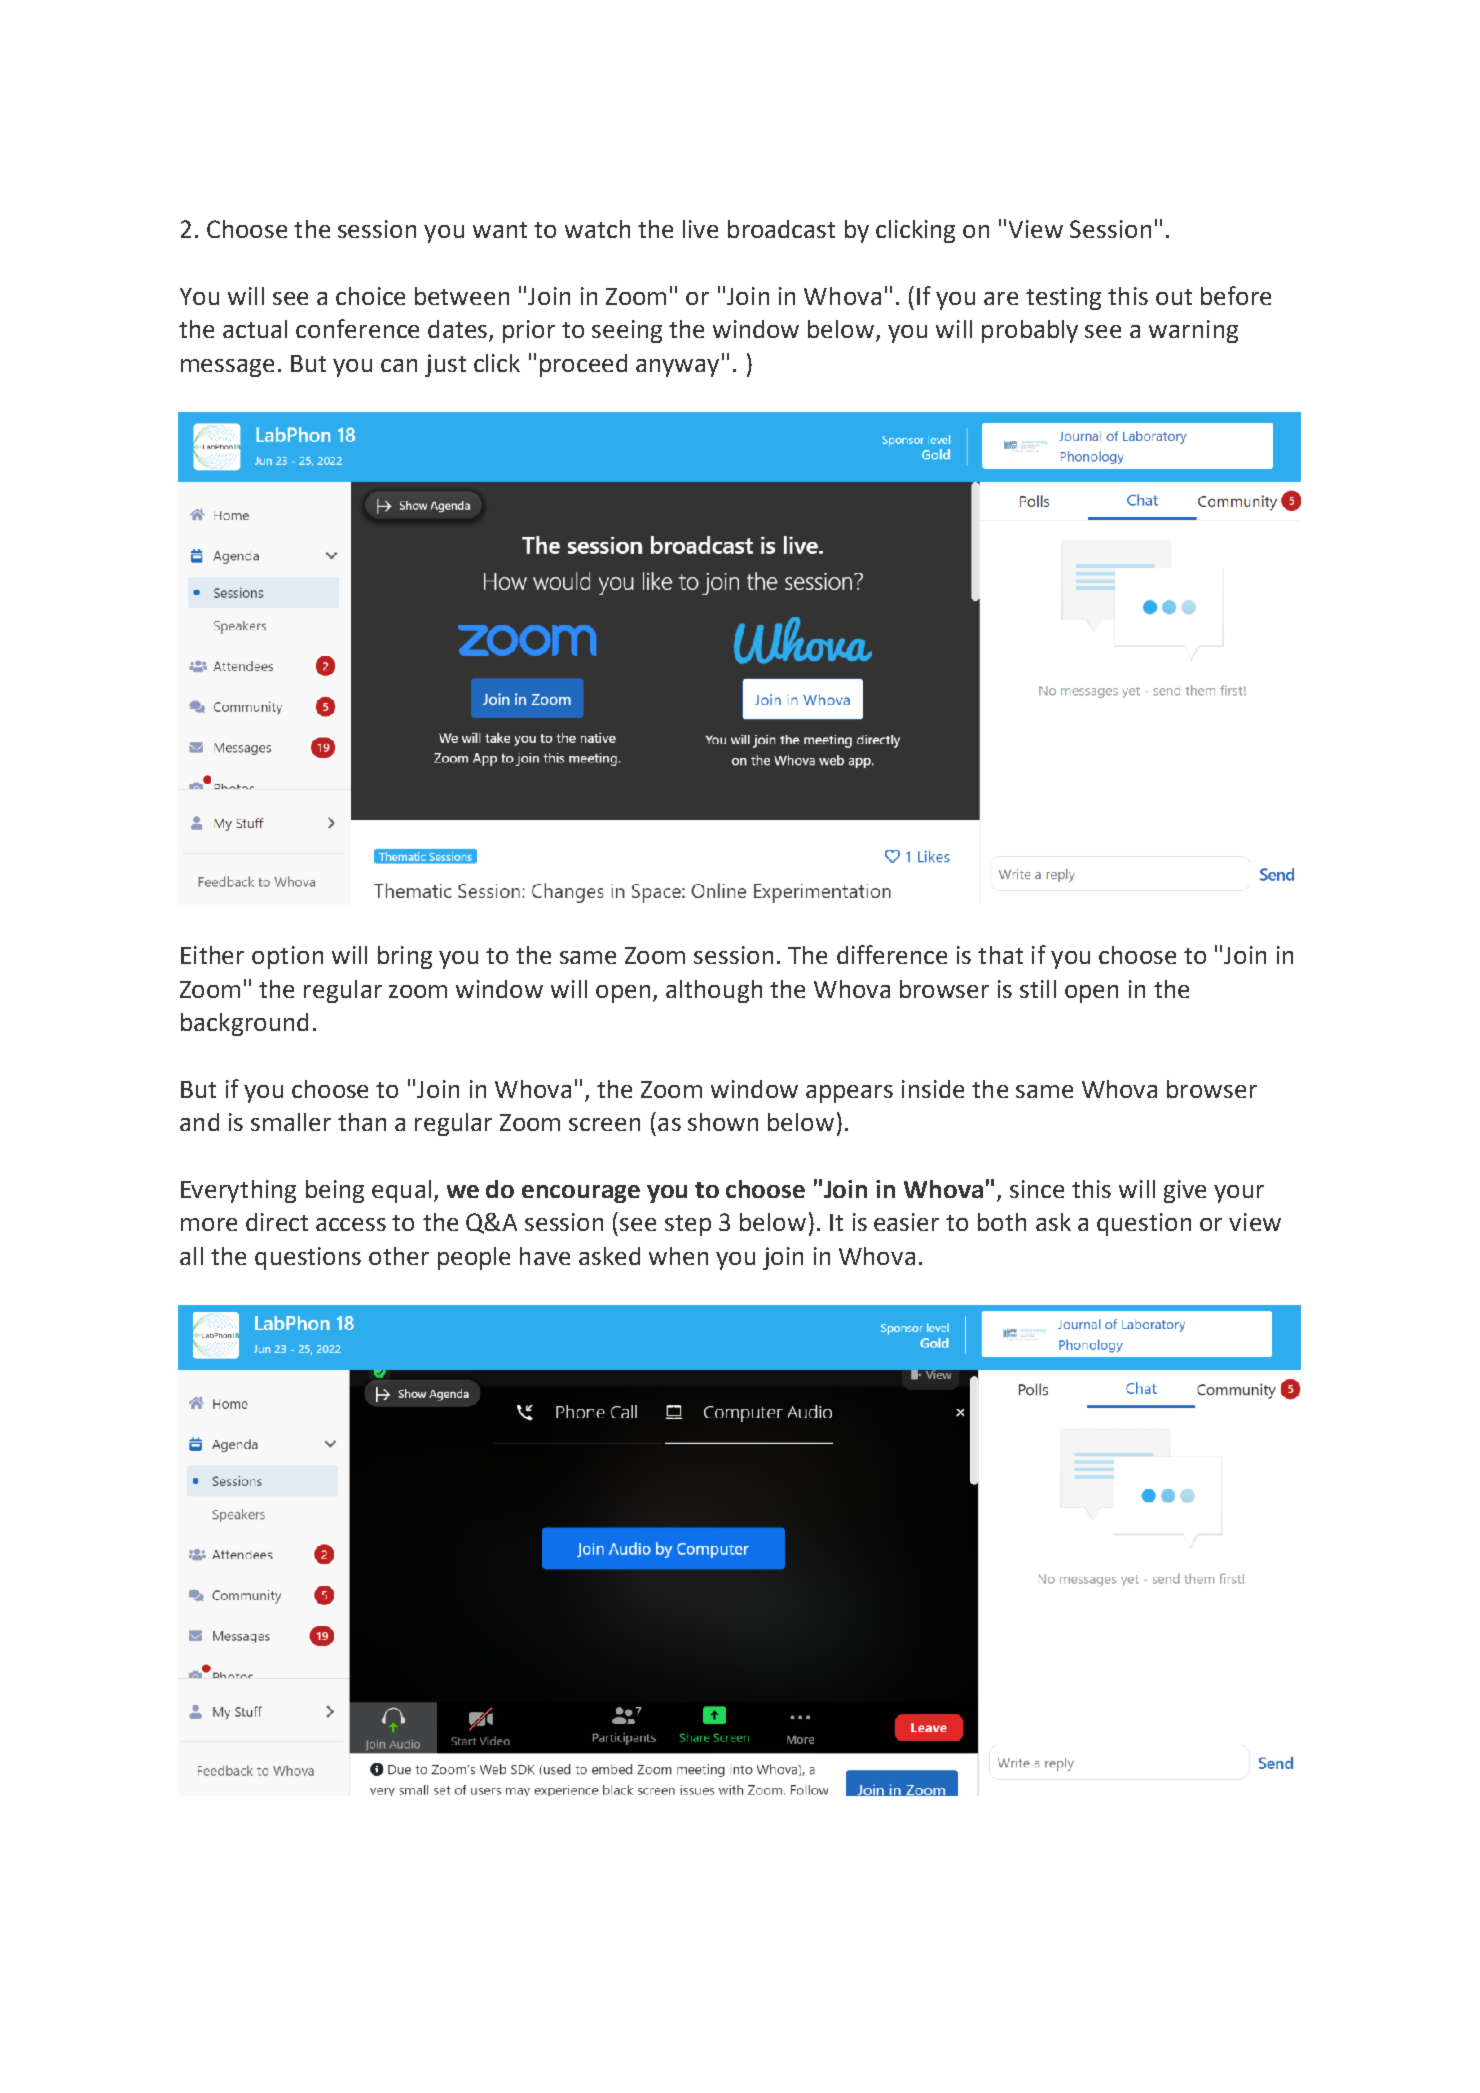  Describe the element at coordinates (700, 229) in the document. I see `live` at that location.
